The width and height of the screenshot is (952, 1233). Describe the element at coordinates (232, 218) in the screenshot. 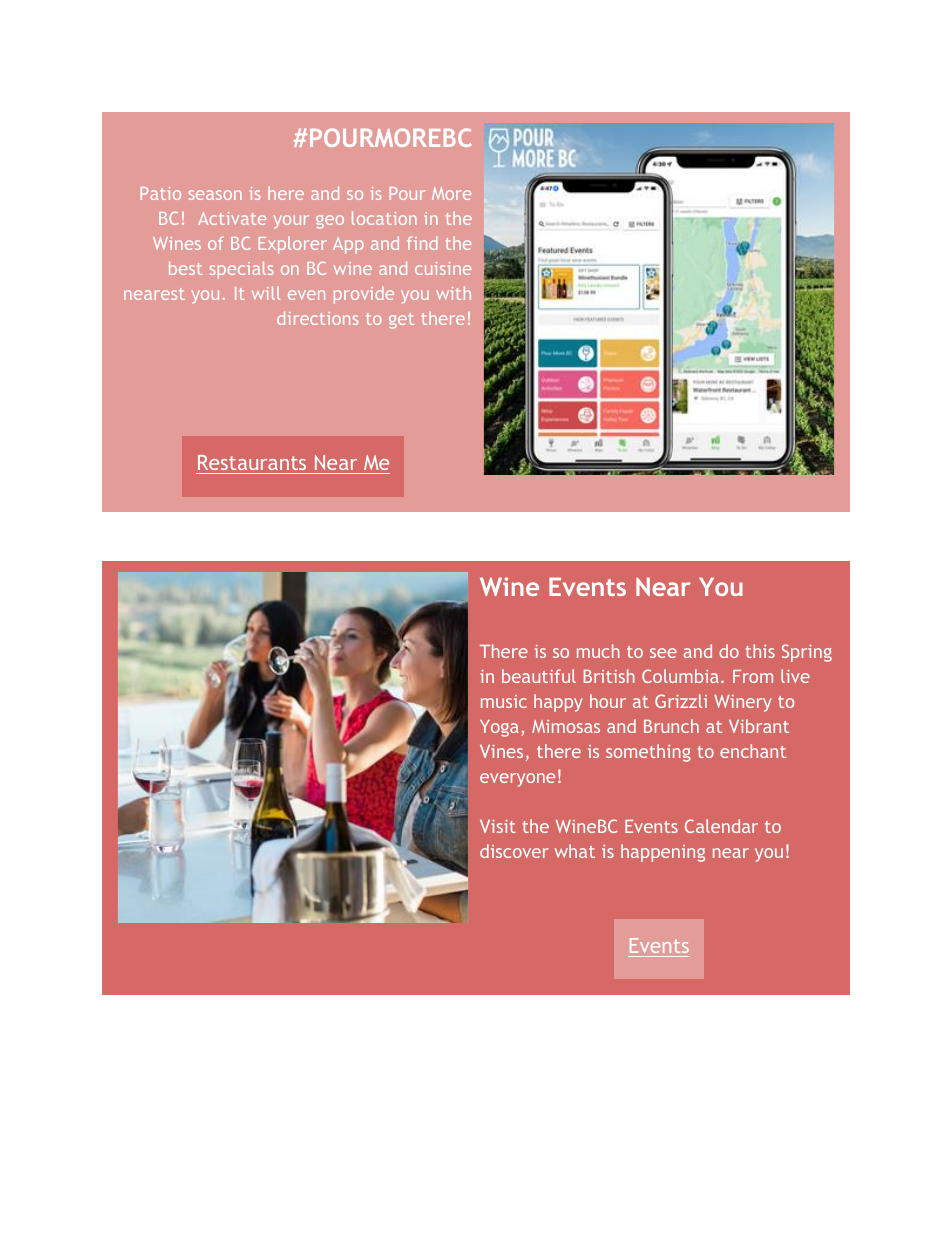

I see `Activate` at that location.
